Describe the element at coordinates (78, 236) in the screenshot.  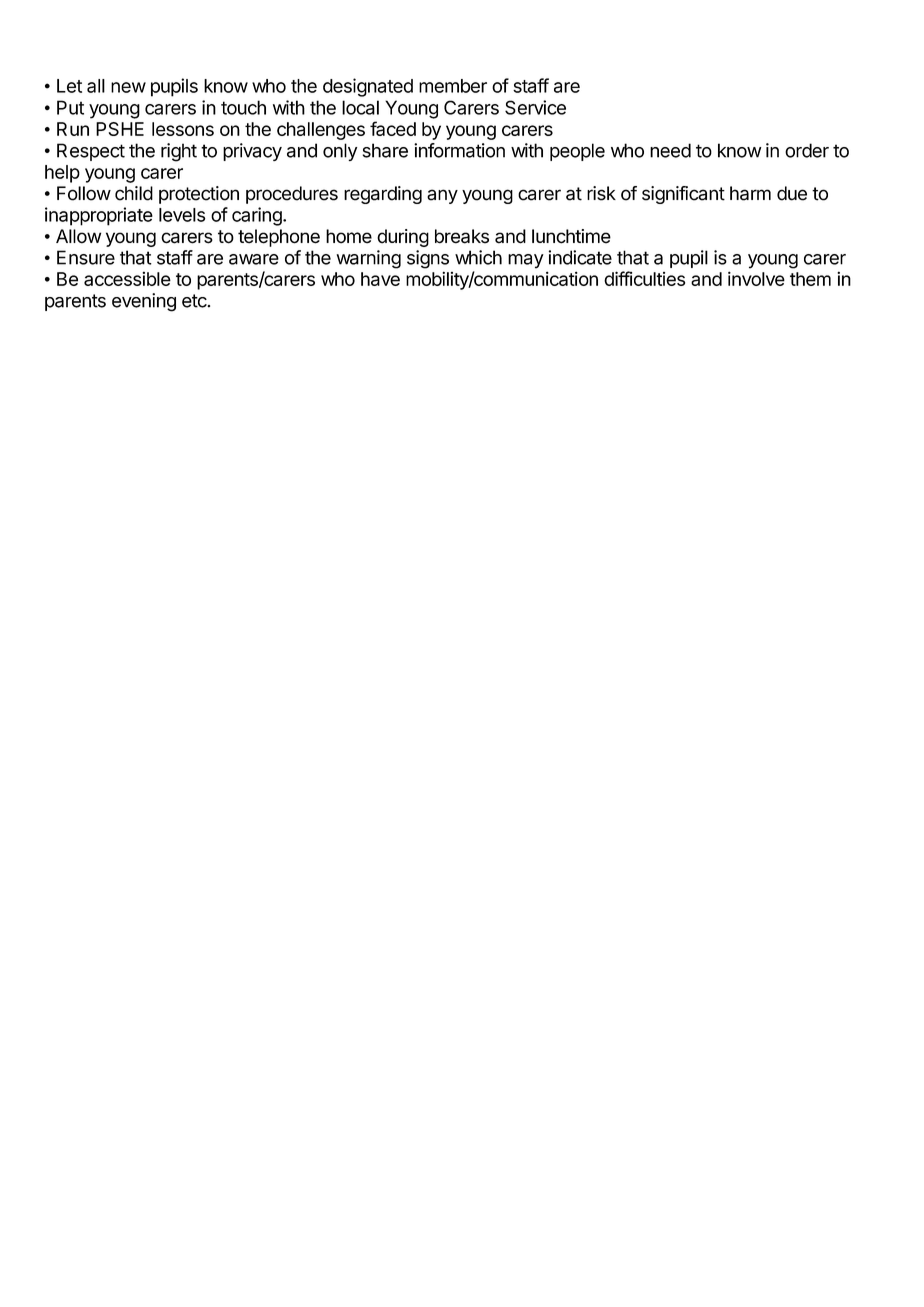
I see `Allow` at that location.
